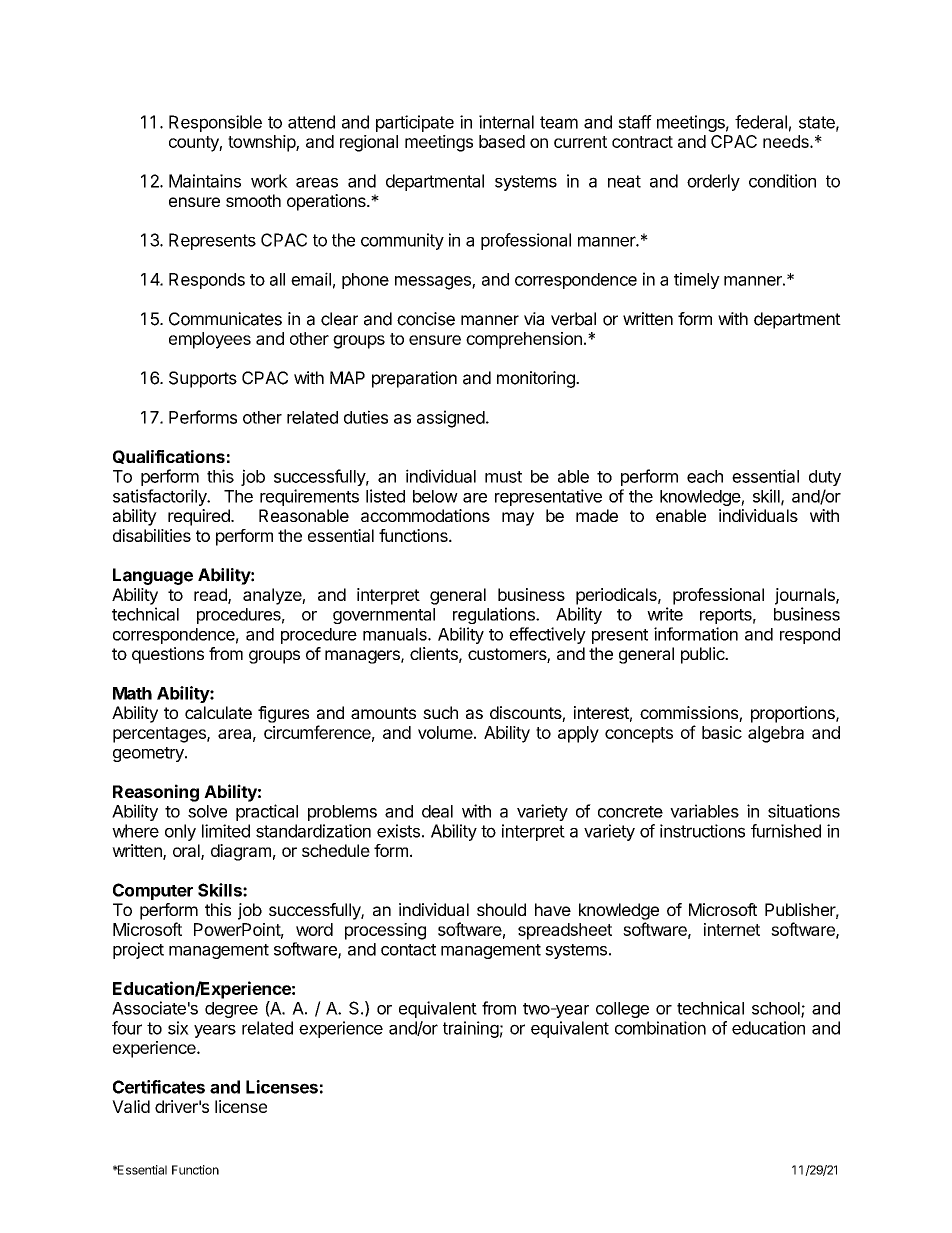 This screenshot has height=1233, width=952. Describe the element at coordinates (168, 655) in the screenshot. I see `questions` at that location.
